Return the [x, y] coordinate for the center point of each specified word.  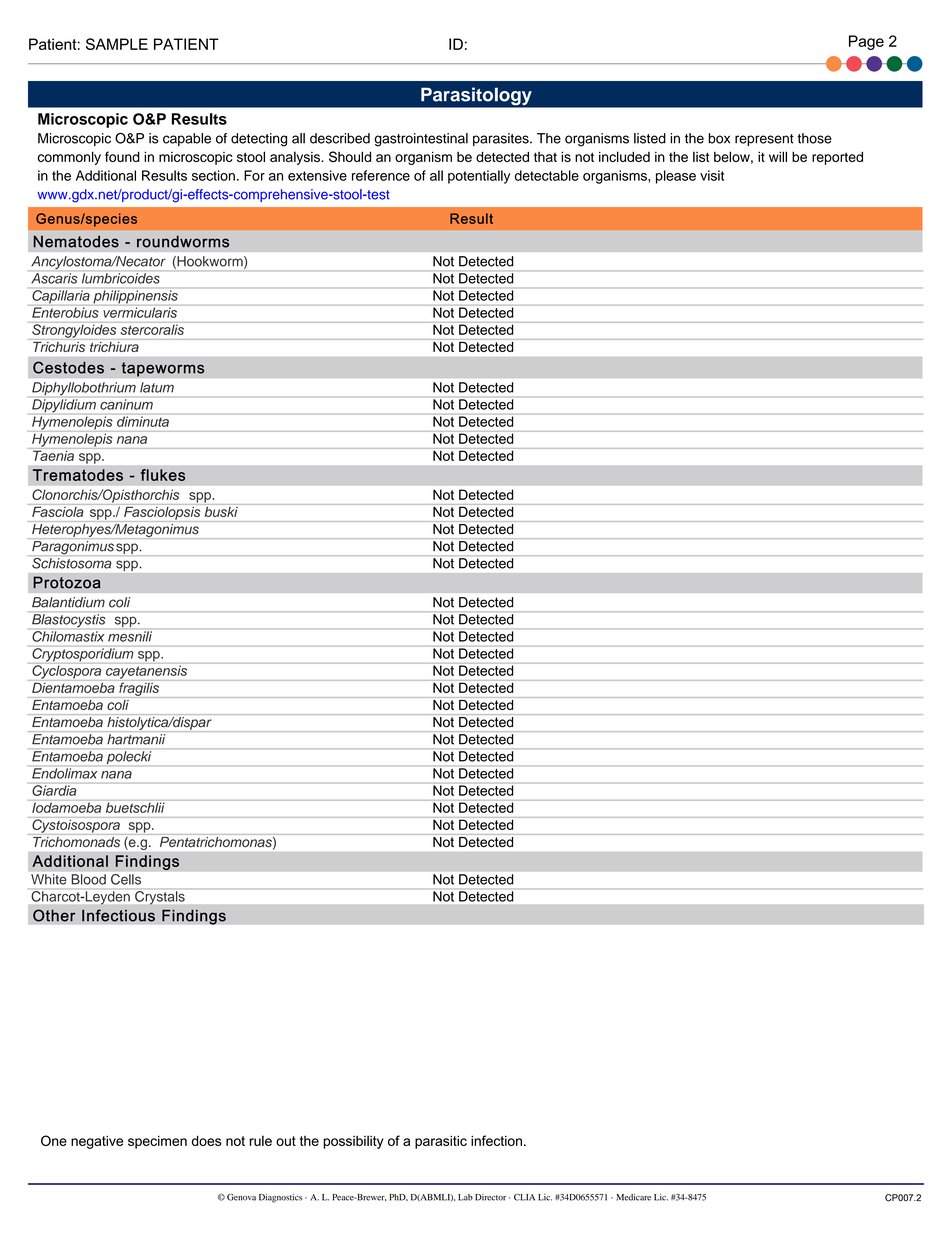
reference [381, 175]
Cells [126, 879]
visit [712, 175]
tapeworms [163, 369]
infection [496, 1140]
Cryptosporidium [83, 655]
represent [764, 140]
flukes [163, 475]
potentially [479, 177]
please [676, 177]
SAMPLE [117, 44]
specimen [157, 1142]
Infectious [118, 915]
